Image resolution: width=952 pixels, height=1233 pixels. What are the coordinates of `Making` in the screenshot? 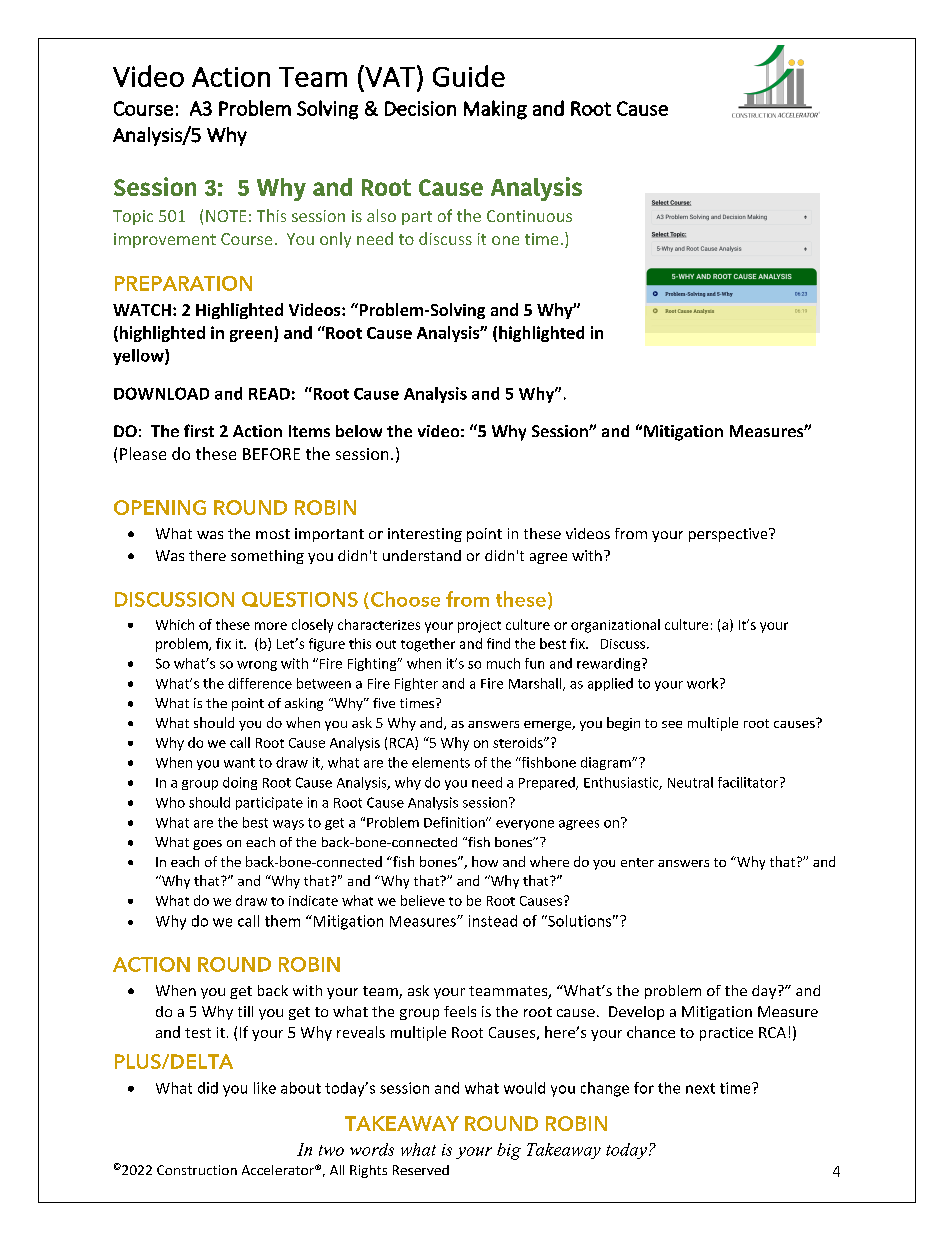 It's located at (495, 110).
